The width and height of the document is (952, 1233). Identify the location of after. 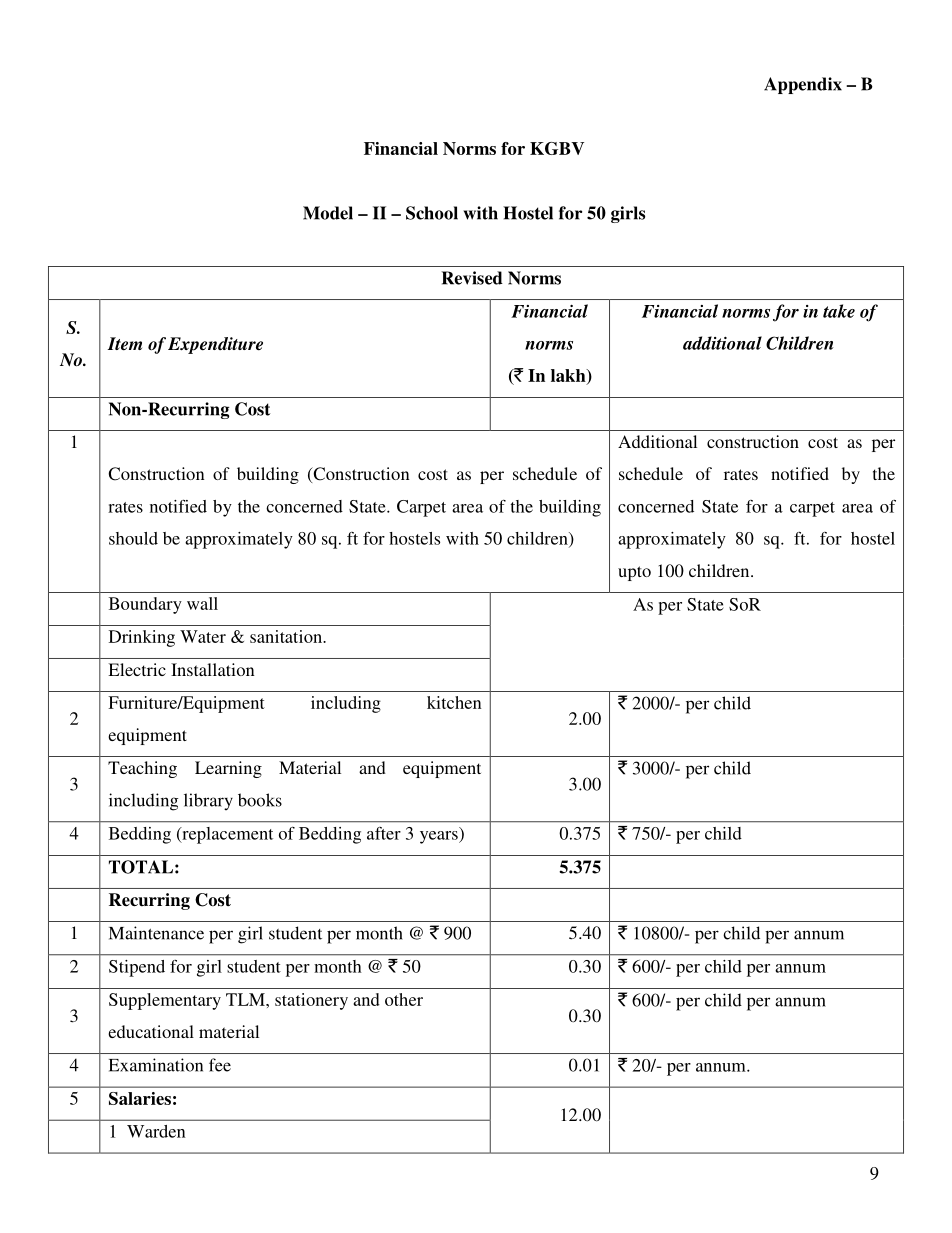
(384, 833).
